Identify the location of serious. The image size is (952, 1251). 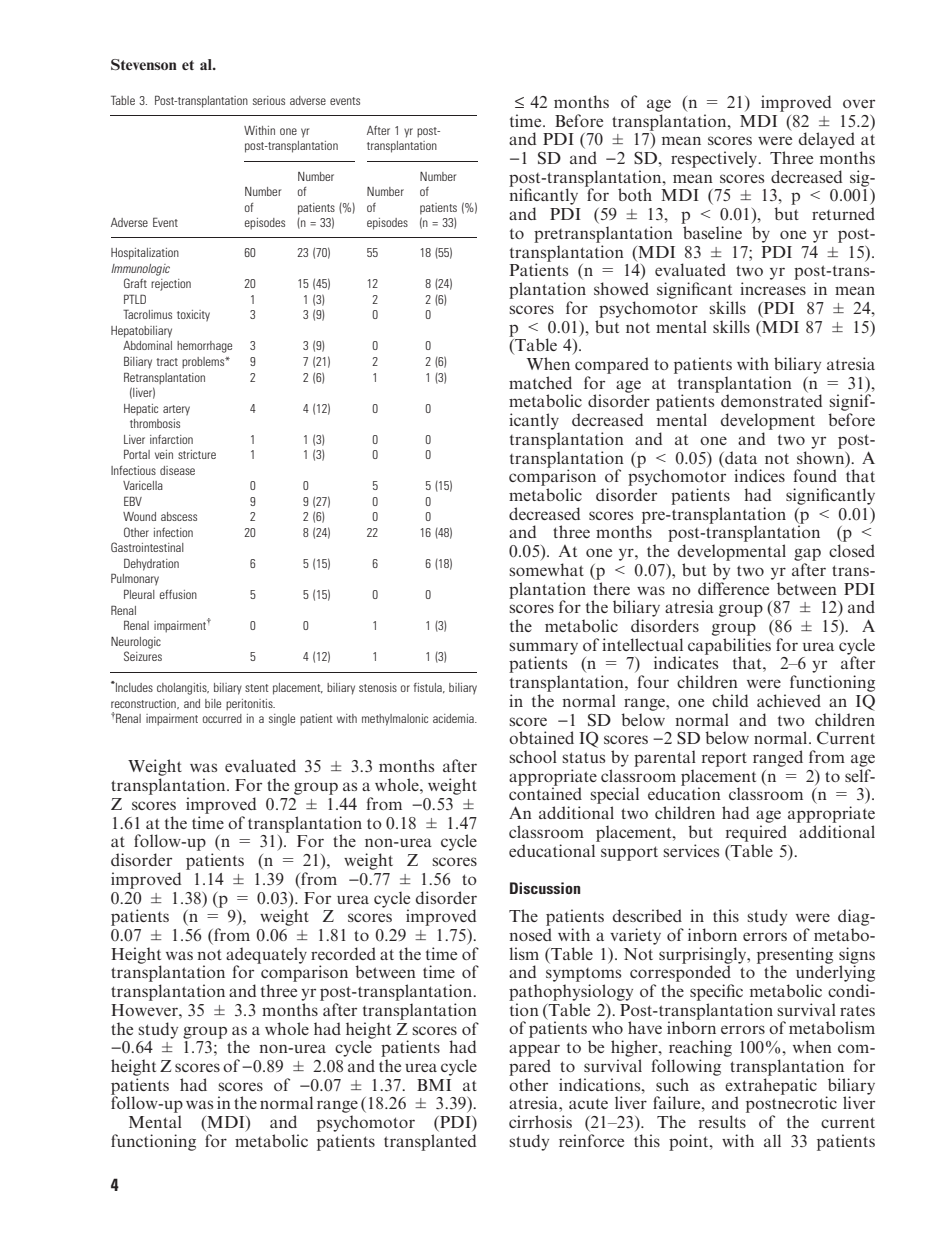
(269, 100).
